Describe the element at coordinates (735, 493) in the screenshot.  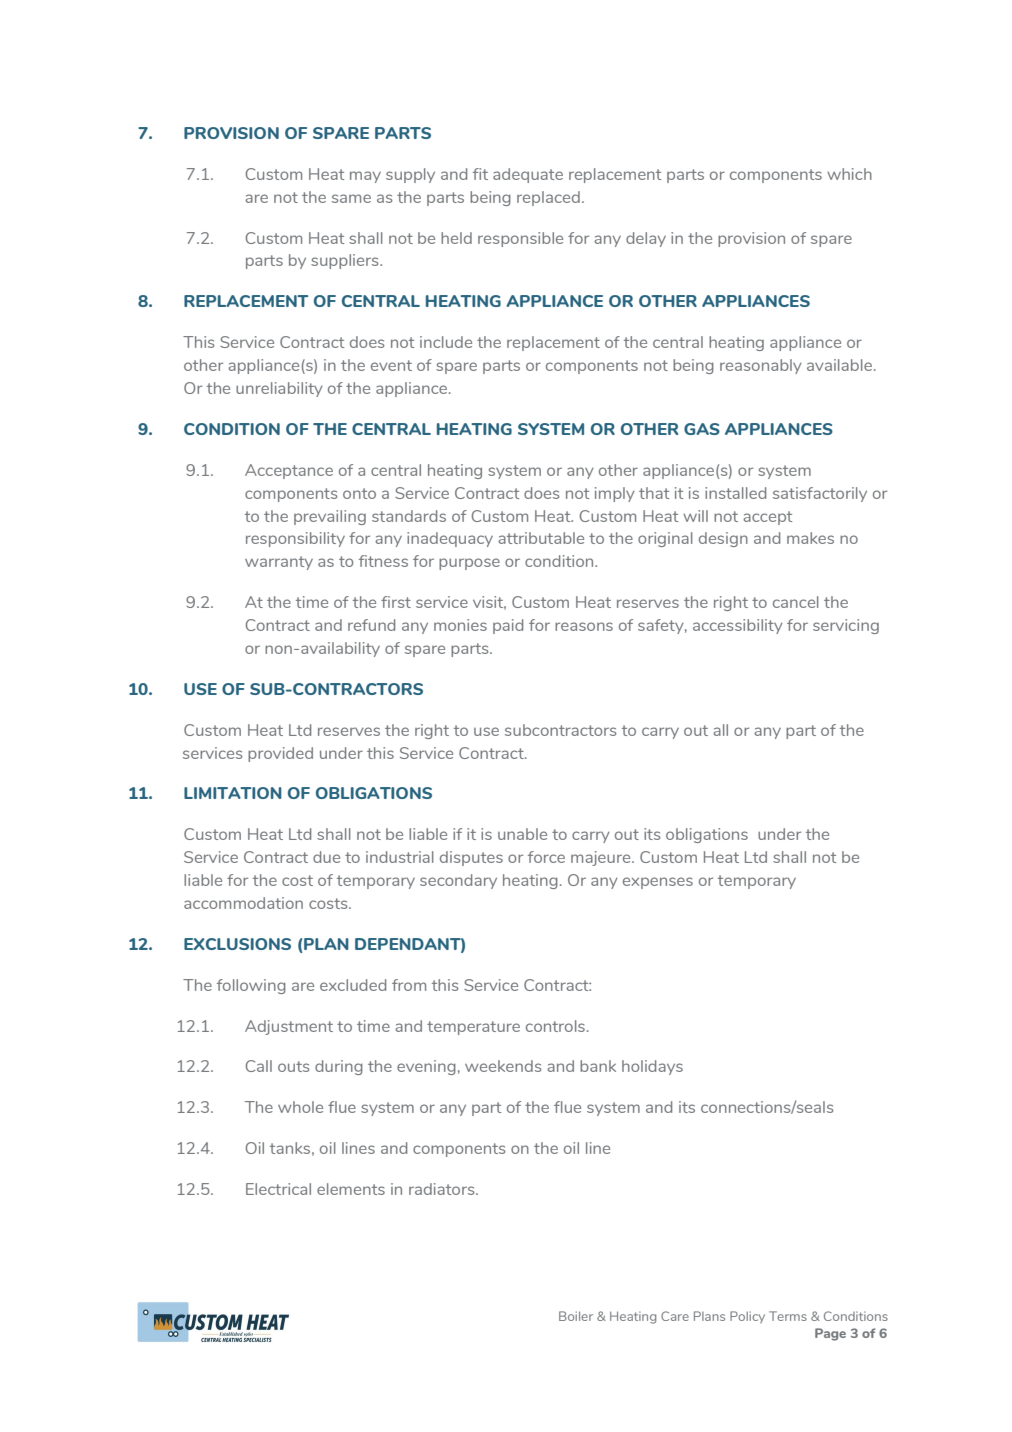
I see `installed` at that location.
